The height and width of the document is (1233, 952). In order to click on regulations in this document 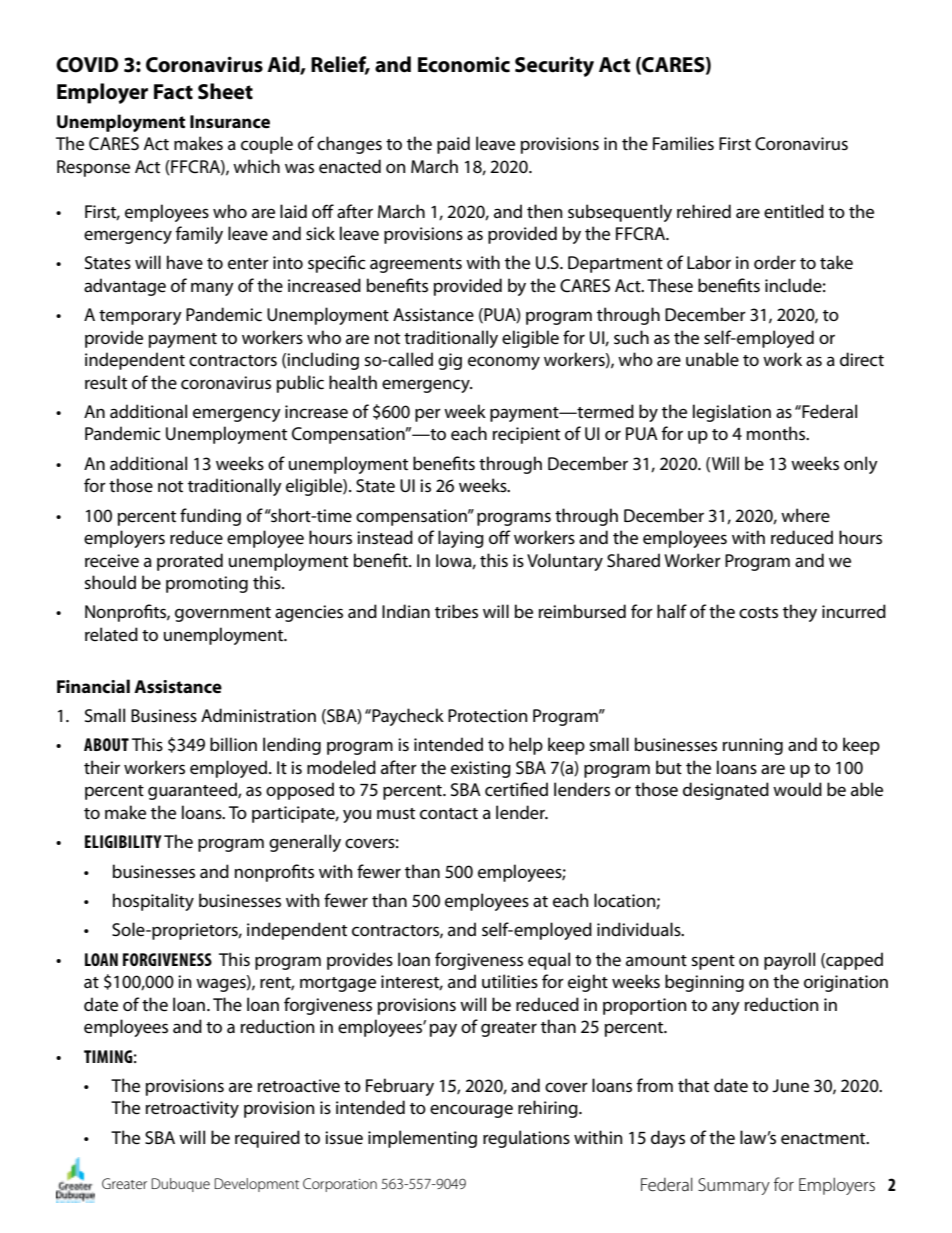, I will do `click(526, 1139)`.
